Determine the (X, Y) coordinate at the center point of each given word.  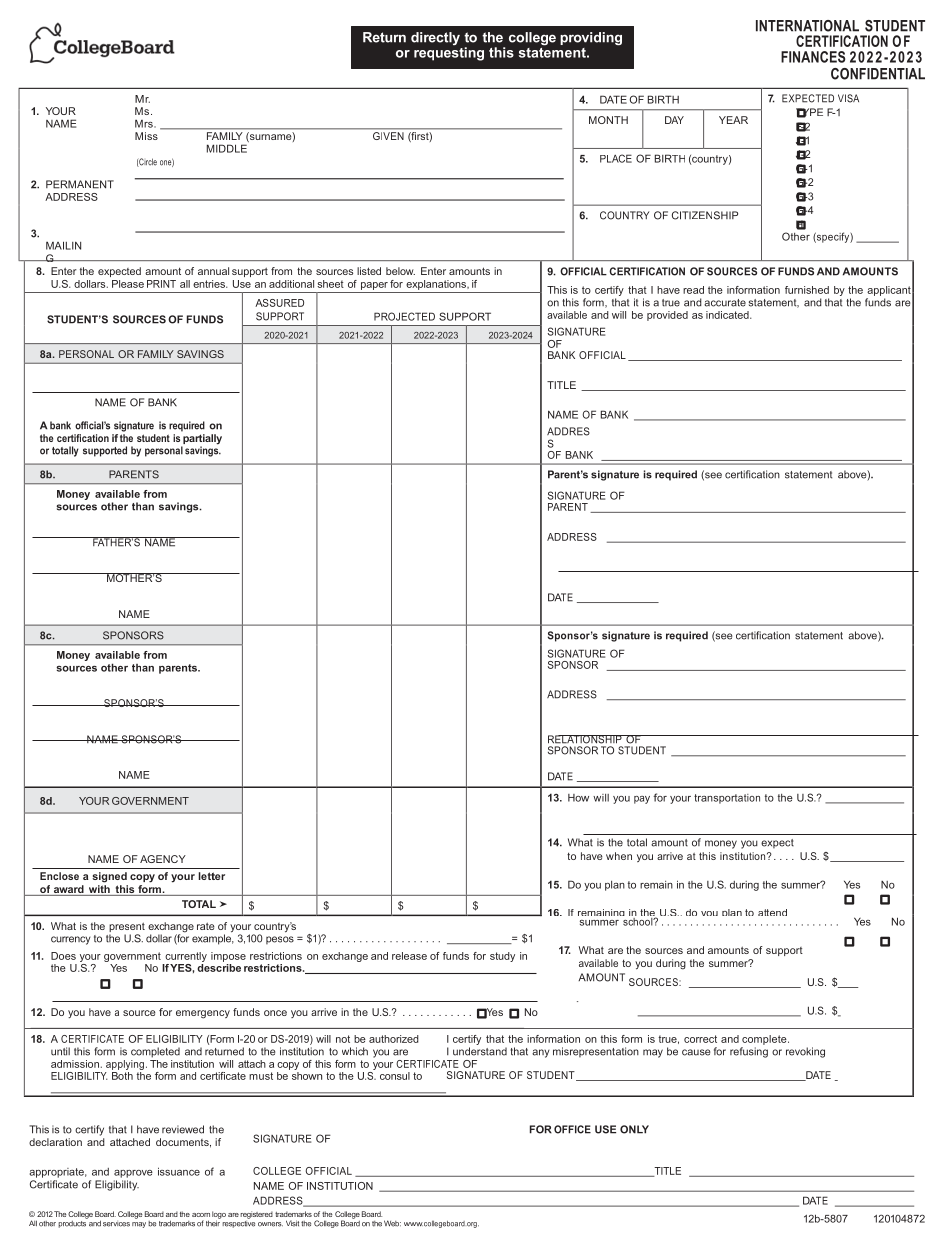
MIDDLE (227, 148)
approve (133, 1174)
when (619, 856)
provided (667, 316)
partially (201, 440)
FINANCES (813, 57)
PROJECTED (404, 316)
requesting (449, 54)
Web (392, 1223)
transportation (727, 799)
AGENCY (163, 859)
